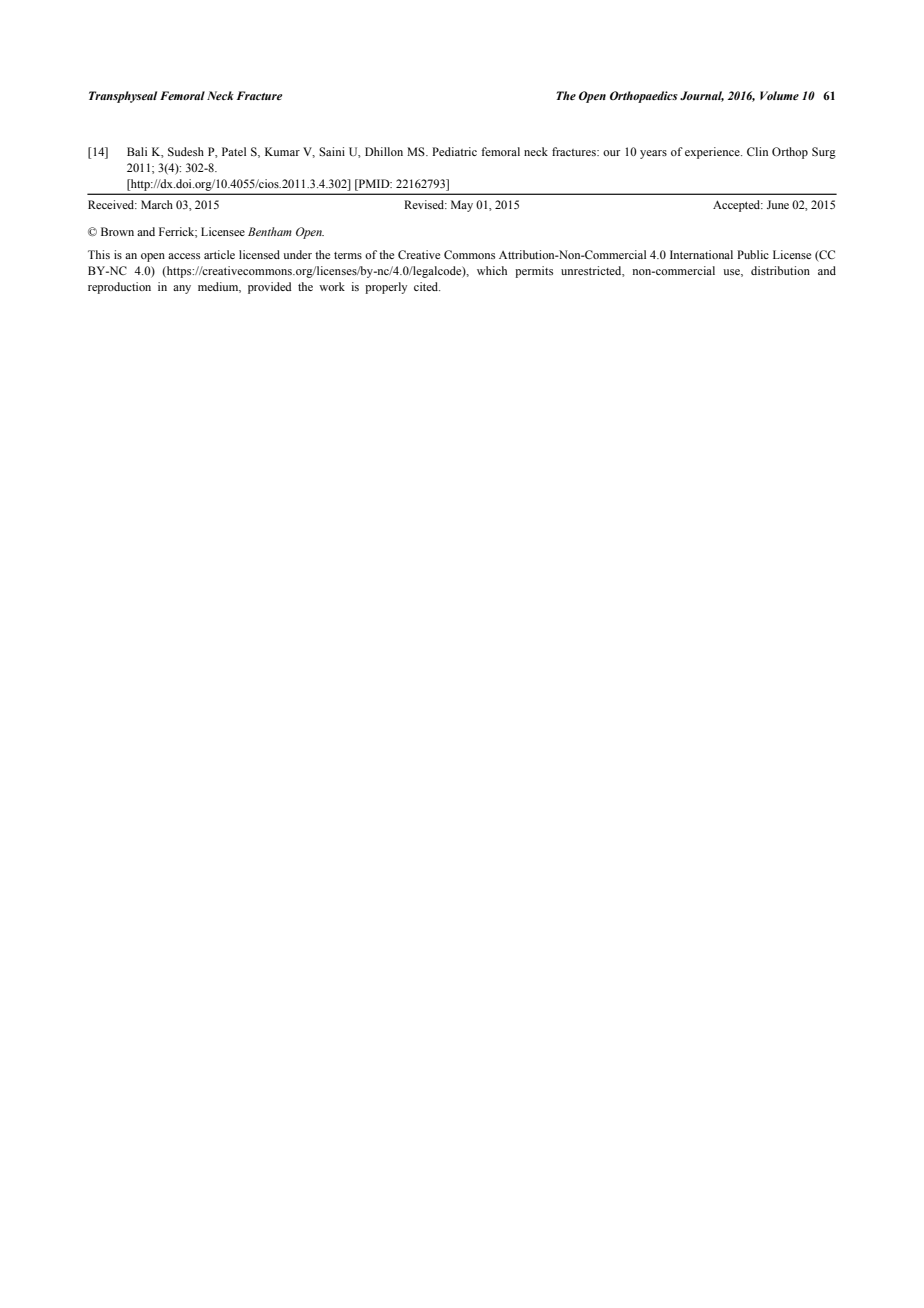 The width and height of the page is (924, 1308). Describe the element at coordinates (182, 289) in the page. I see `any` at that location.
